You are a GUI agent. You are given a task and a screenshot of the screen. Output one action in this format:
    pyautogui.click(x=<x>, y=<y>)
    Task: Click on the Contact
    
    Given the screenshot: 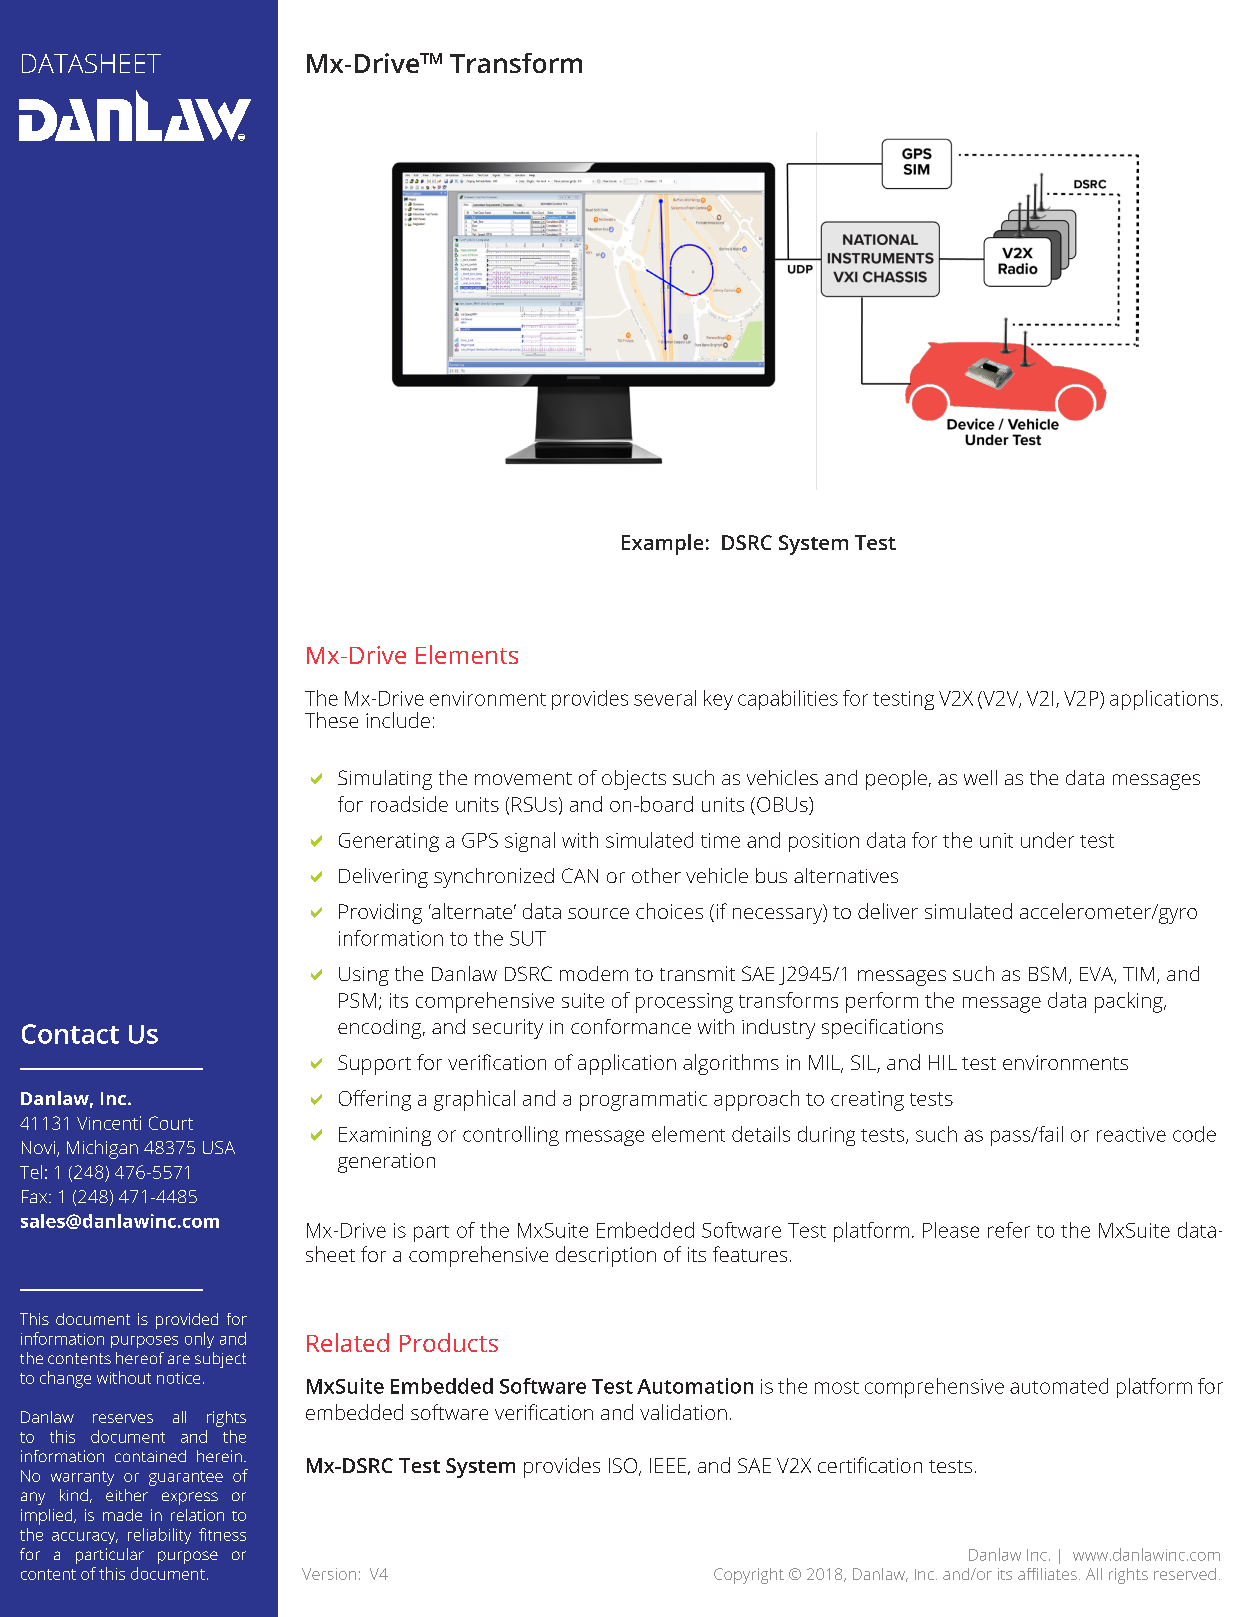 What is the action you would take?
    pyautogui.click(x=70, y=1034)
